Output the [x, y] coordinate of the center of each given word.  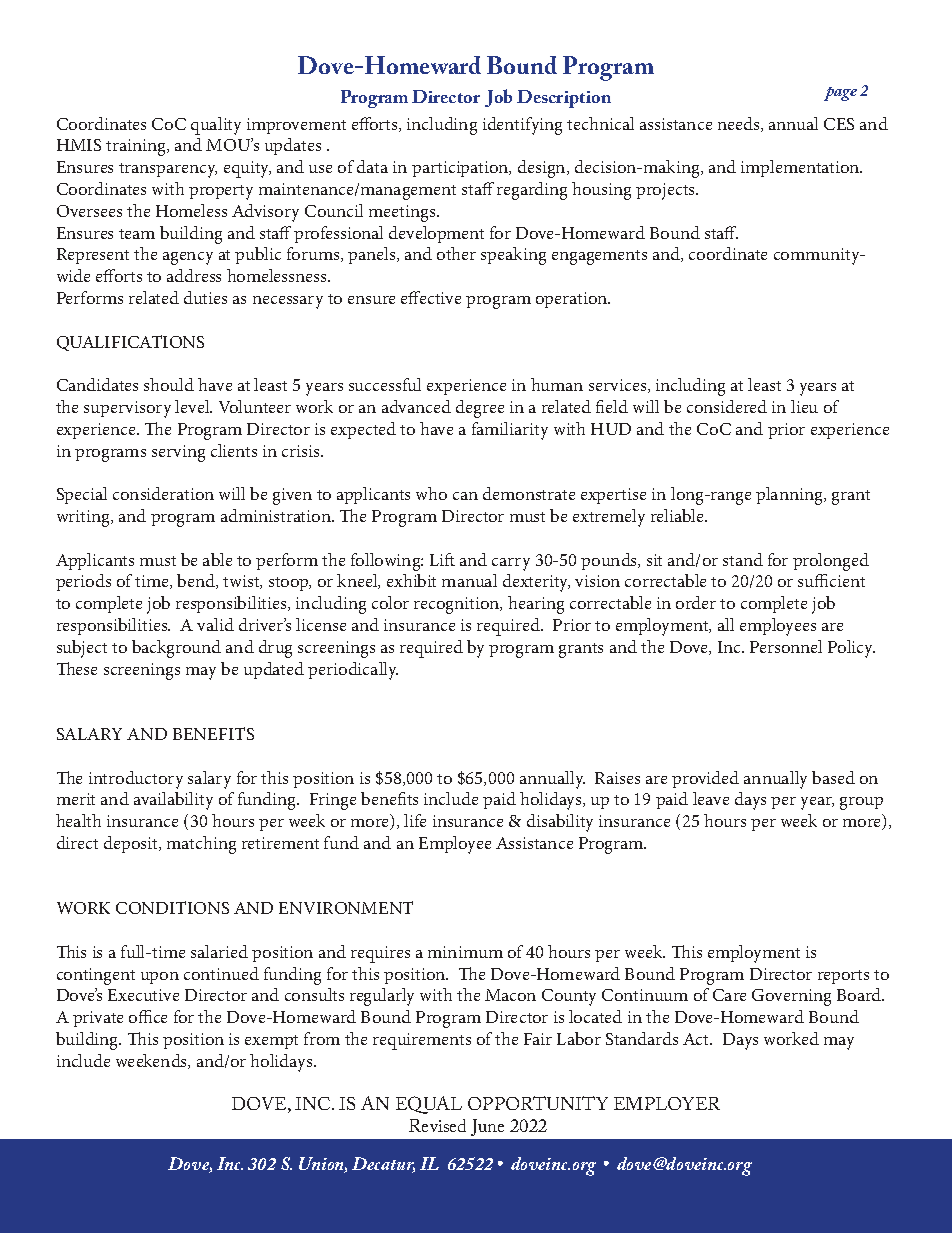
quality [216, 126]
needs [740, 124]
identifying [522, 126]
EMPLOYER [667, 1103]
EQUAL [429, 1105]
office [148, 1016]
